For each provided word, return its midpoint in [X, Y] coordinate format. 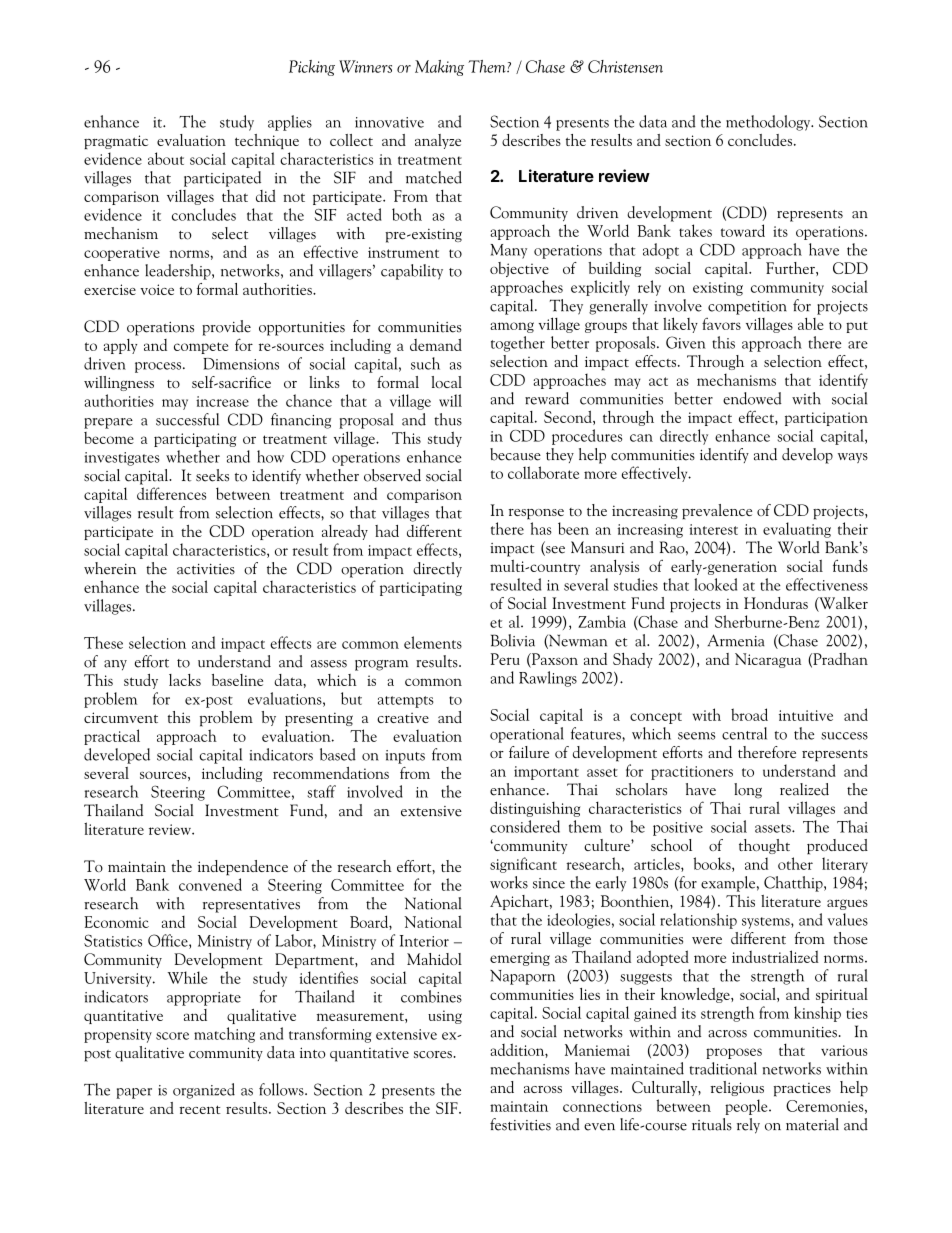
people [747, 1107]
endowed [752, 398]
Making [439, 68]
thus [448, 419]
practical [112, 737]
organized [204, 1091]
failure [529, 752]
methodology [769, 123]
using [445, 1017]
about [166, 158]
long [748, 791]
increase [222, 401]
